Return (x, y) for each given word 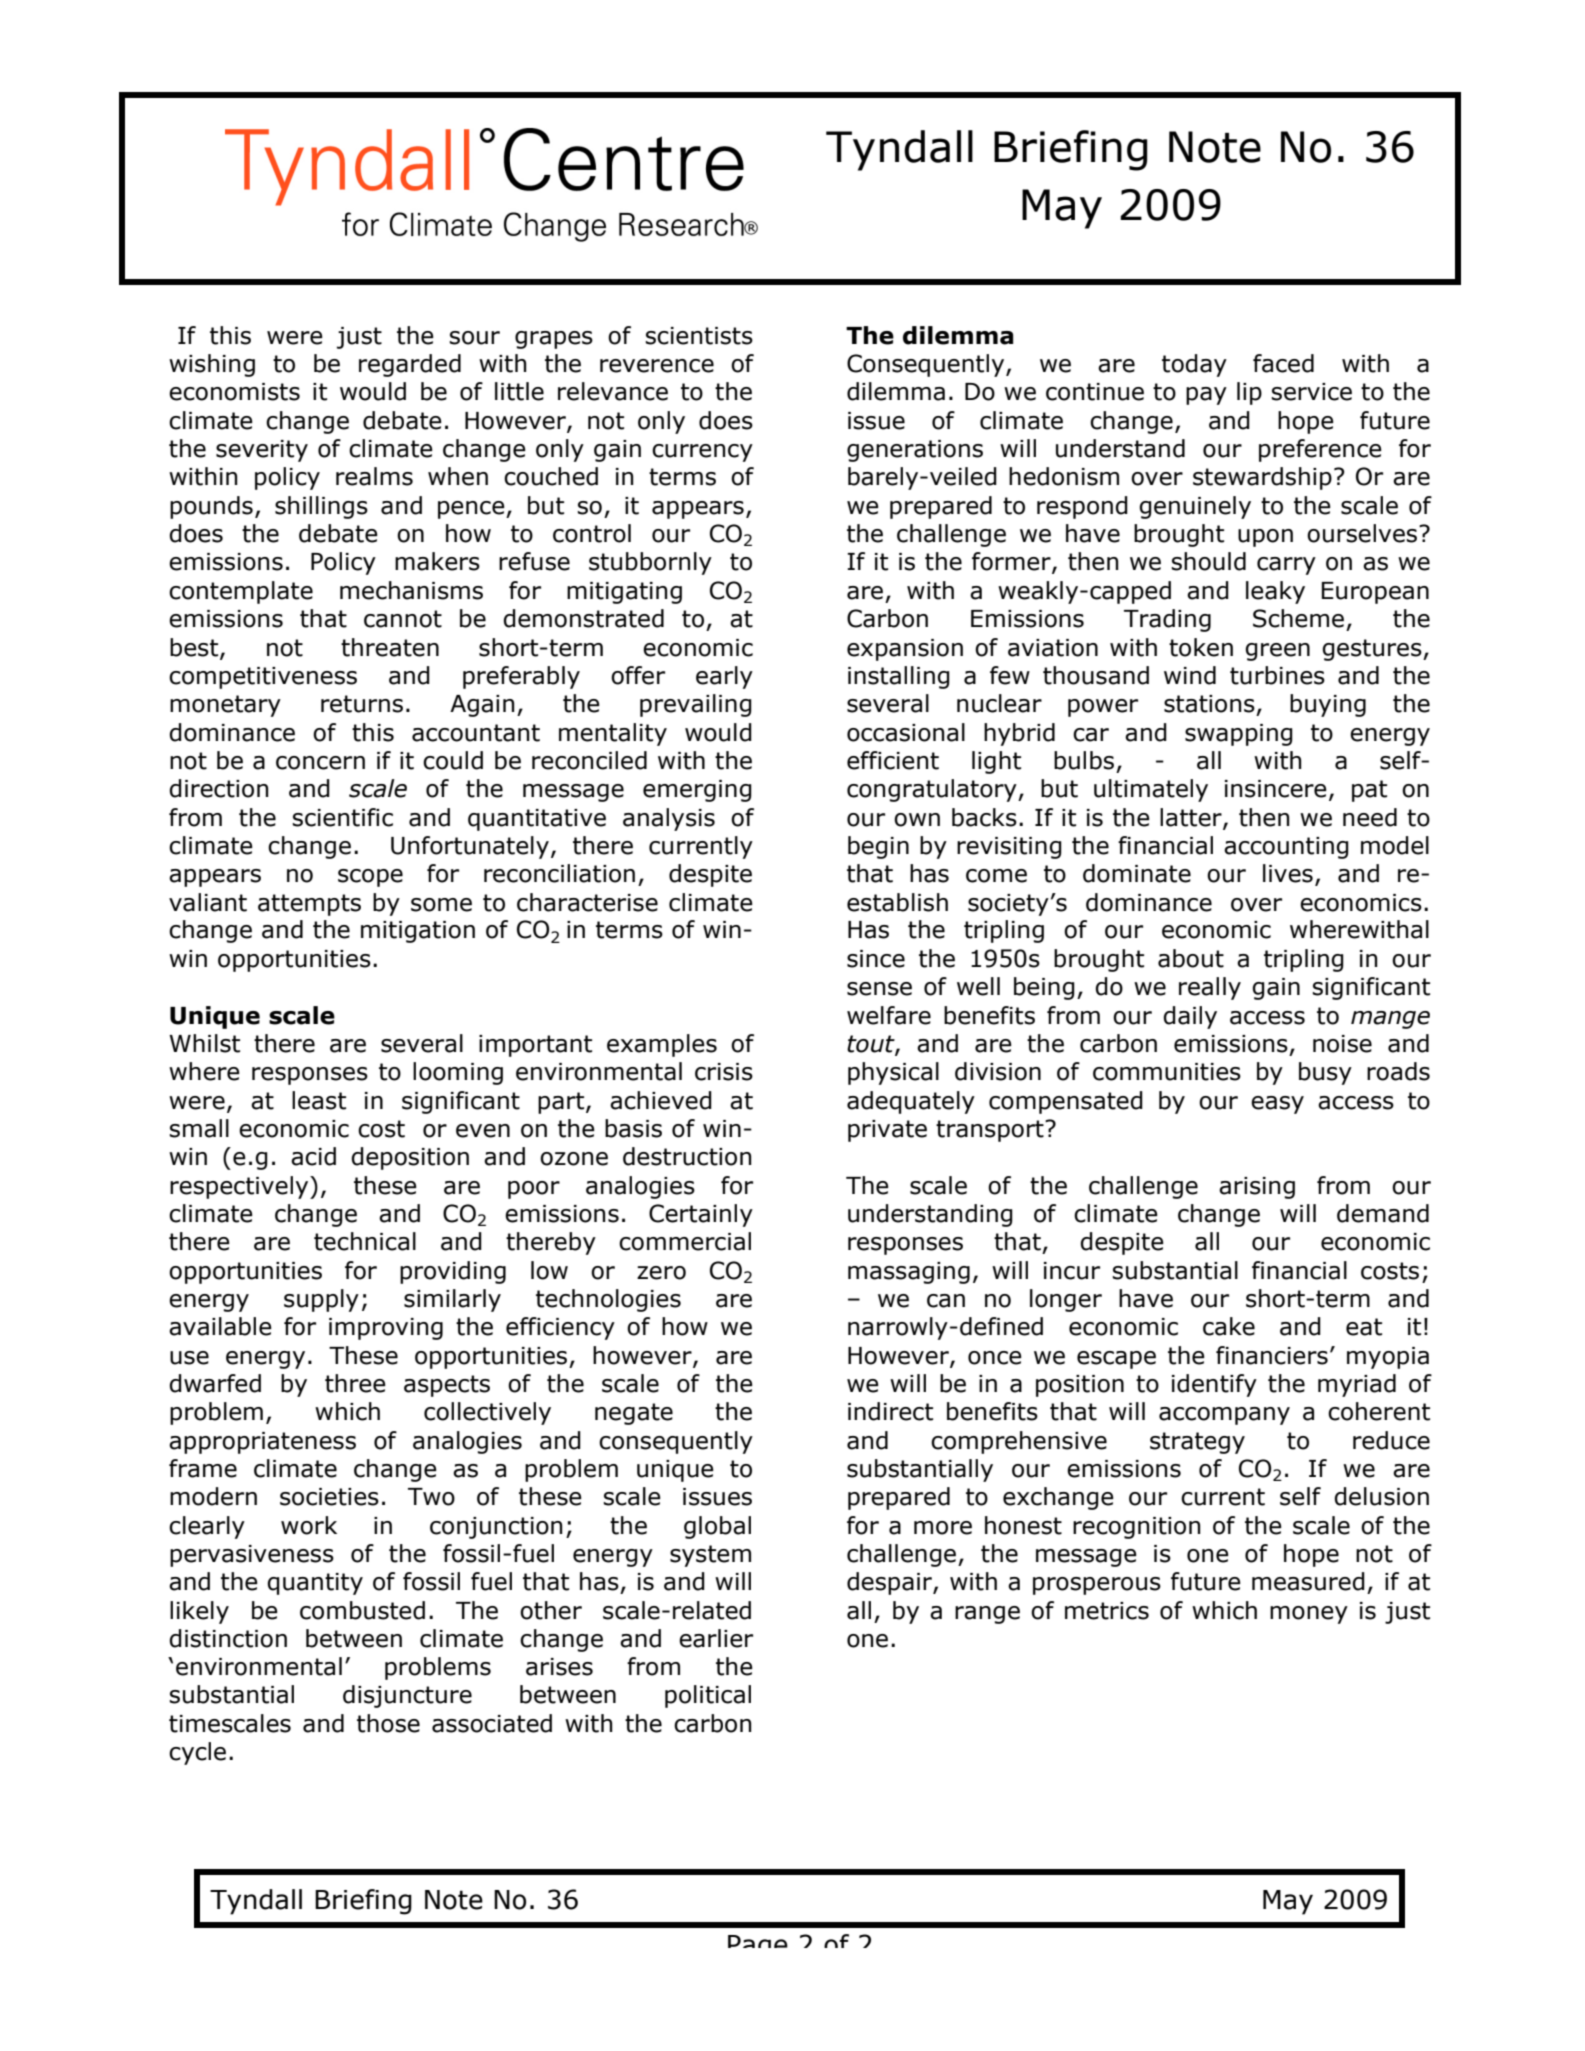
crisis (724, 1072)
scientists (699, 336)
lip (1249, 393)
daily (1190, 1017)
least (319, 1100)
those (388, 1723)
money (1309, 1615)
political (708, 1696)
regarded (410, 365)
